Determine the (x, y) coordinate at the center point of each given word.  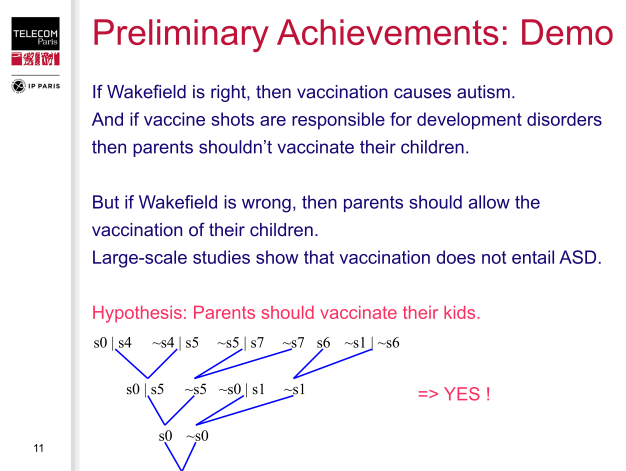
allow (489, 202)
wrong (266, 206)
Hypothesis (137, 314)
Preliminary (181, 35)
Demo (567, 32)
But (106, 202)
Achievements (387, 32)
